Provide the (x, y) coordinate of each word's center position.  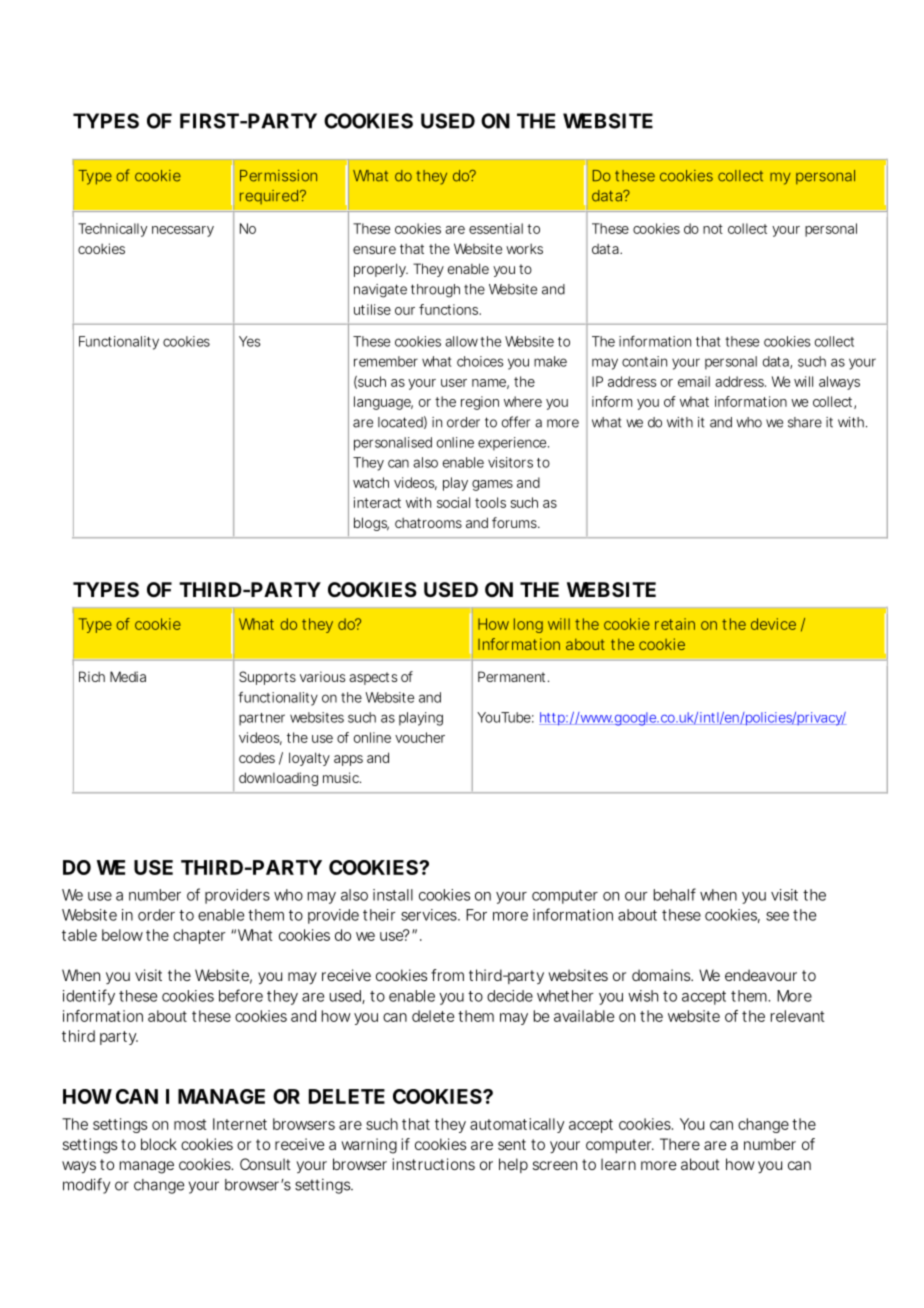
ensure (374, 250)
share (805, 422)
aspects (373, 678)
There (680, 1144)
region (480, 403)
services (430, 915)
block (159, 1144)
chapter (199, 936)
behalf (675, 894)
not (713, 229)
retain (675, 624)
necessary (183, 231)
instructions (433, 1164)
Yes (250, 341)
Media (128, 676)
